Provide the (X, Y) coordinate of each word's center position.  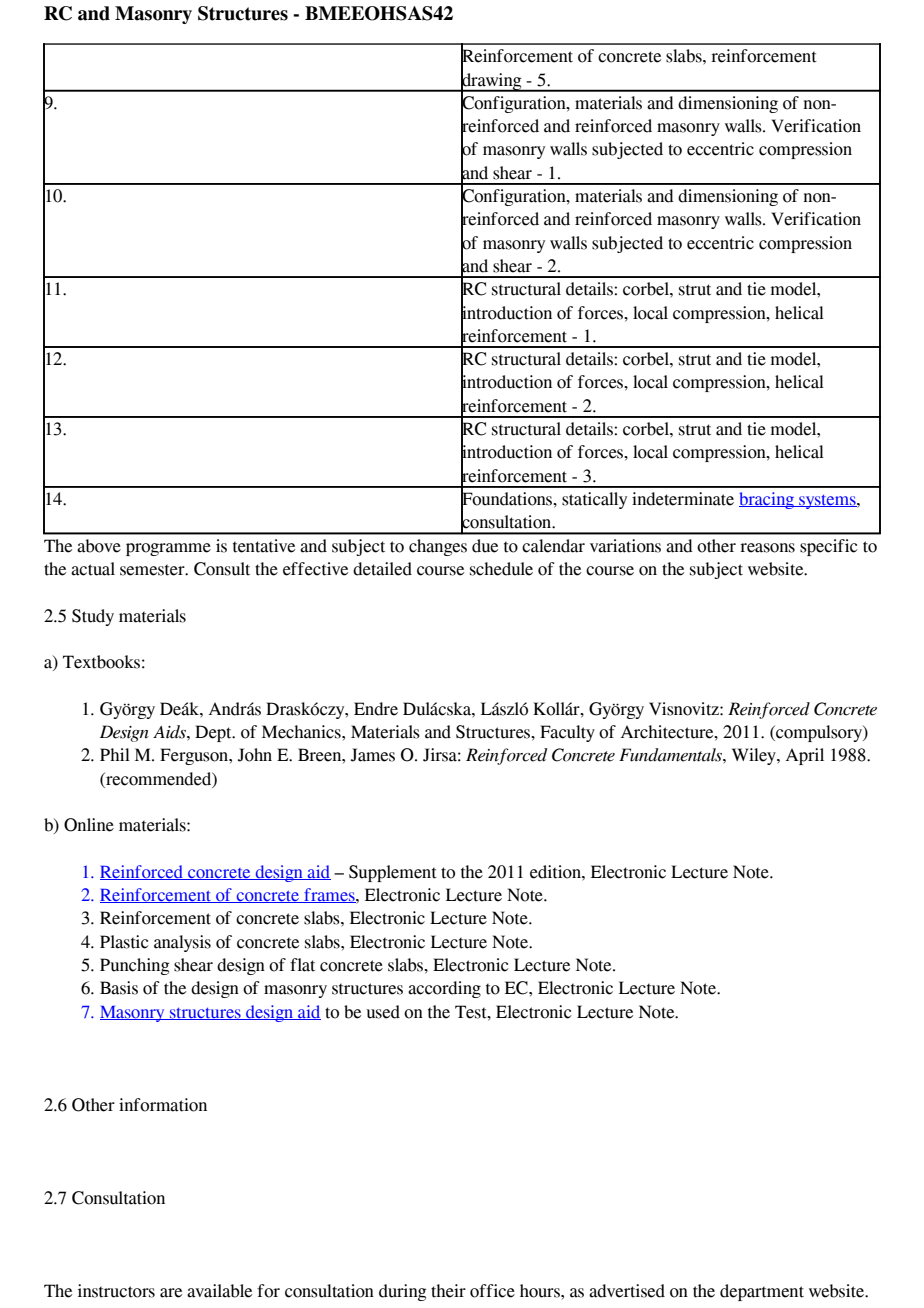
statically (594, 500)
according (444, 989)
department (762, 1292)
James (373, 755)
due (485, 546)
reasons (767, 548)
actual (93, 569)
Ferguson (195, 756)
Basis (119, 988)
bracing (768, 500)
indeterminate (683, 499)
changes (438, 547)
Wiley (755, 756)
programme (168, 549)
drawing (492, 81)
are (171, 1293)
